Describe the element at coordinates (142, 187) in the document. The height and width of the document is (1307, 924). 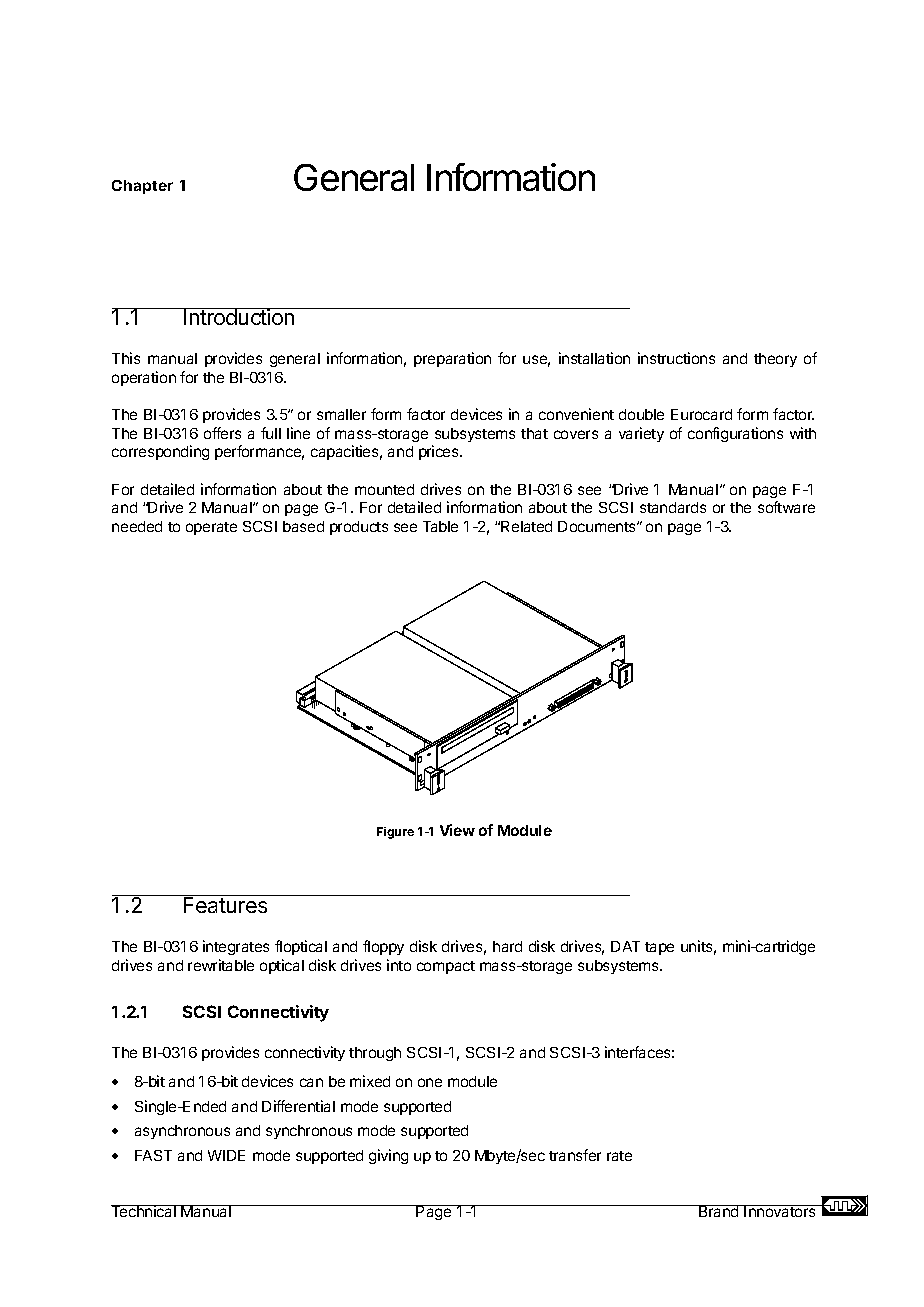
I see `Chapter` at that location.
